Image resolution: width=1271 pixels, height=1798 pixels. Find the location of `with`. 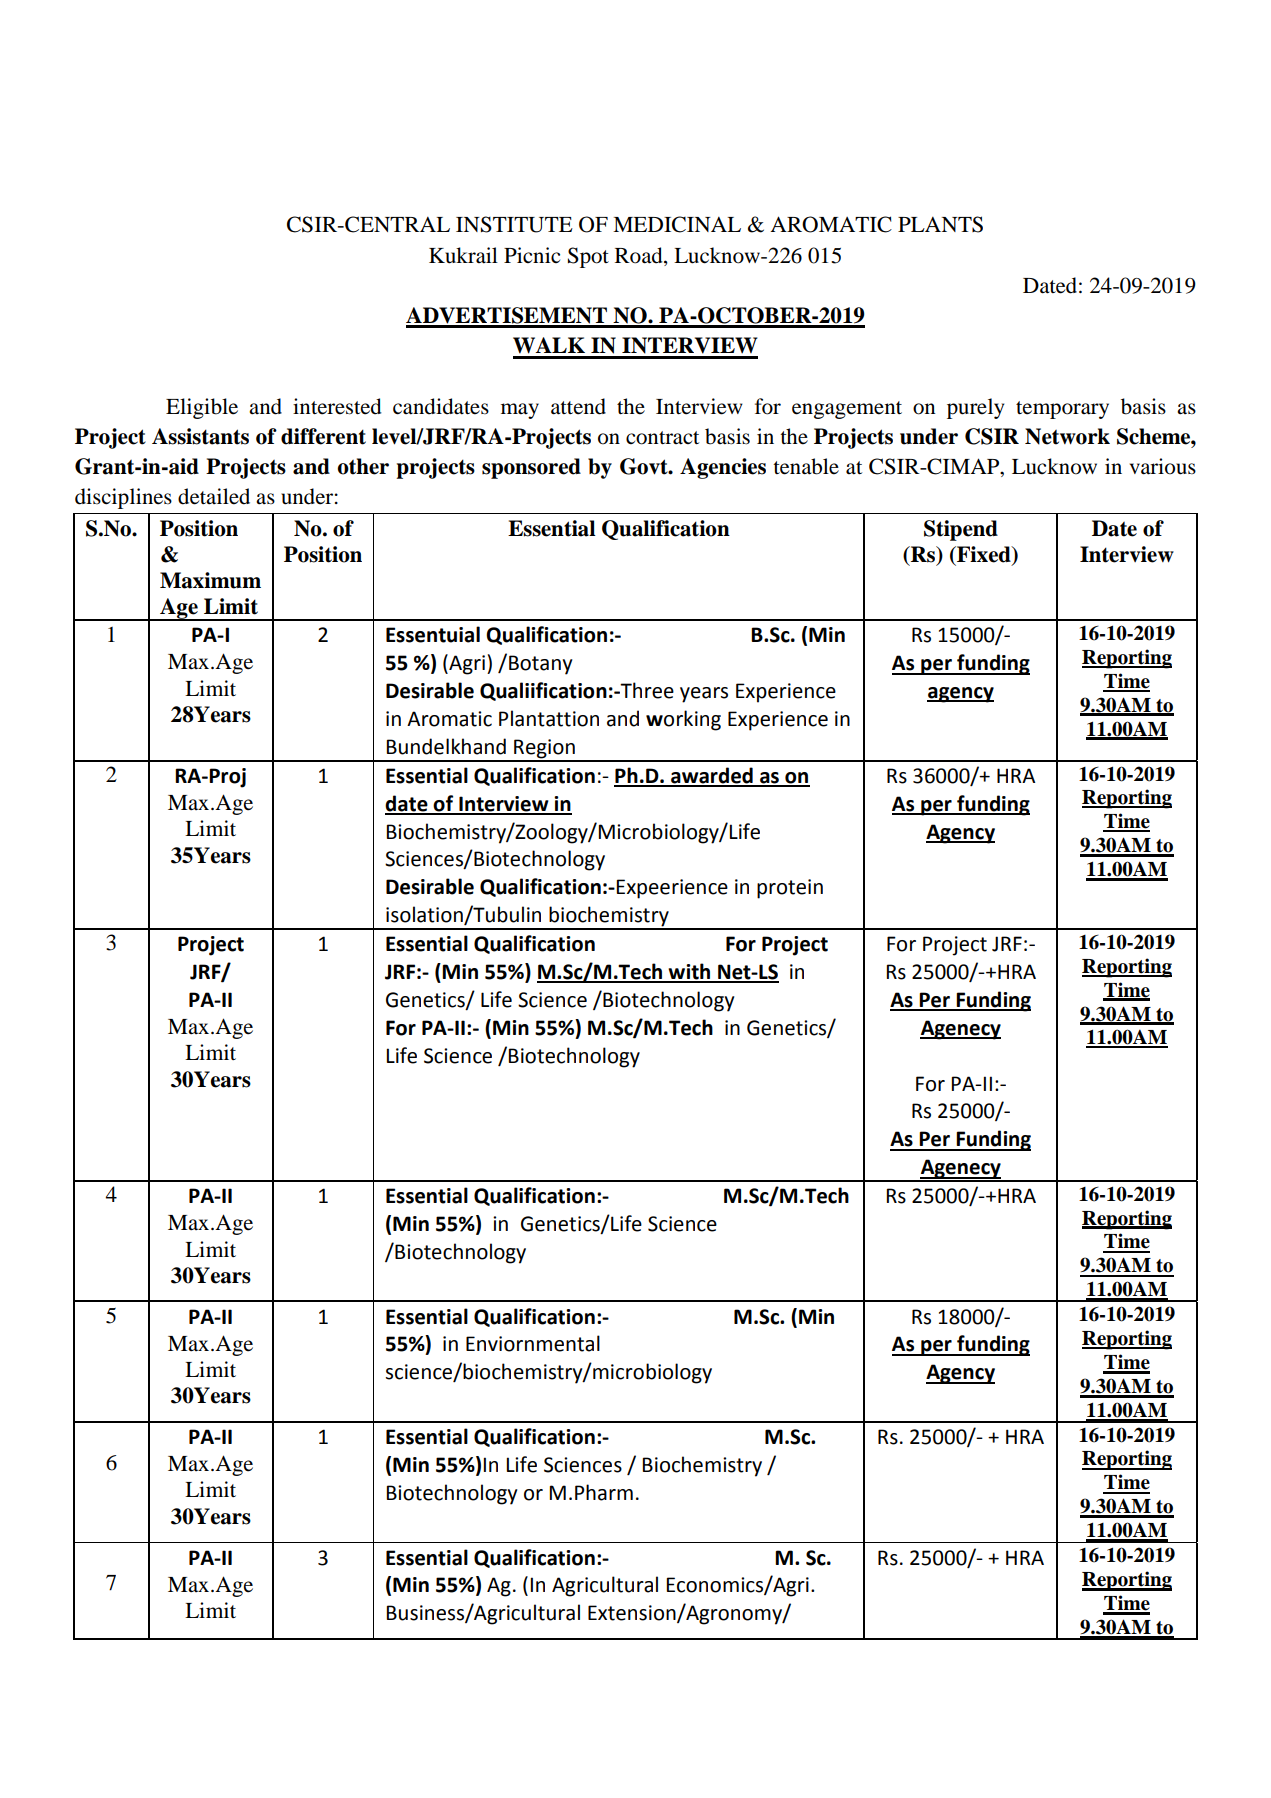

with is located at coordinates (690, 972).
